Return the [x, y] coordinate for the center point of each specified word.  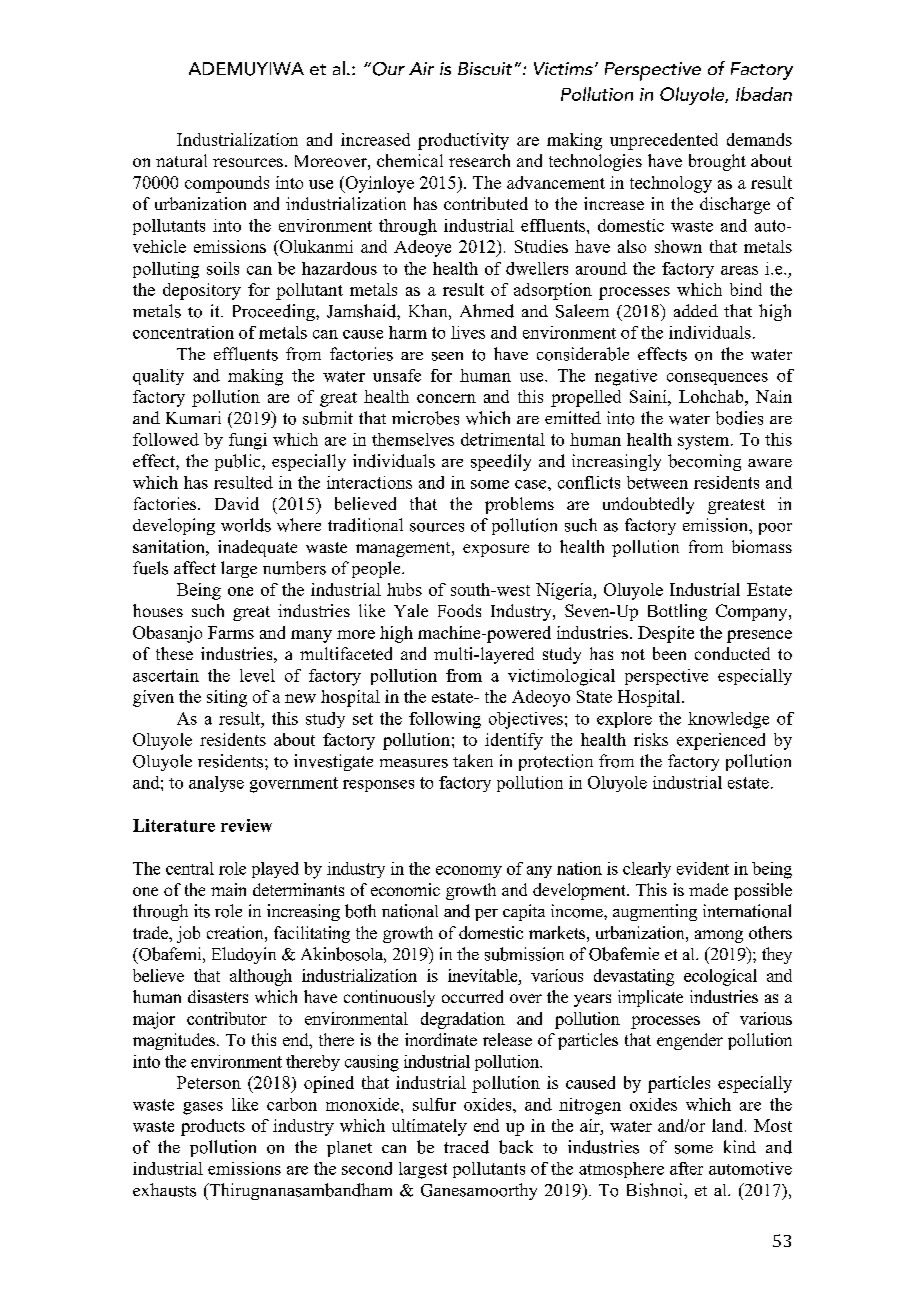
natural [181, 160]
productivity [463, 141]
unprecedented [664, 141]
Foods [459, 610]
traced [466, 1147]
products [213, 1127]
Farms [231, 632]
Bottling [677, 612]
